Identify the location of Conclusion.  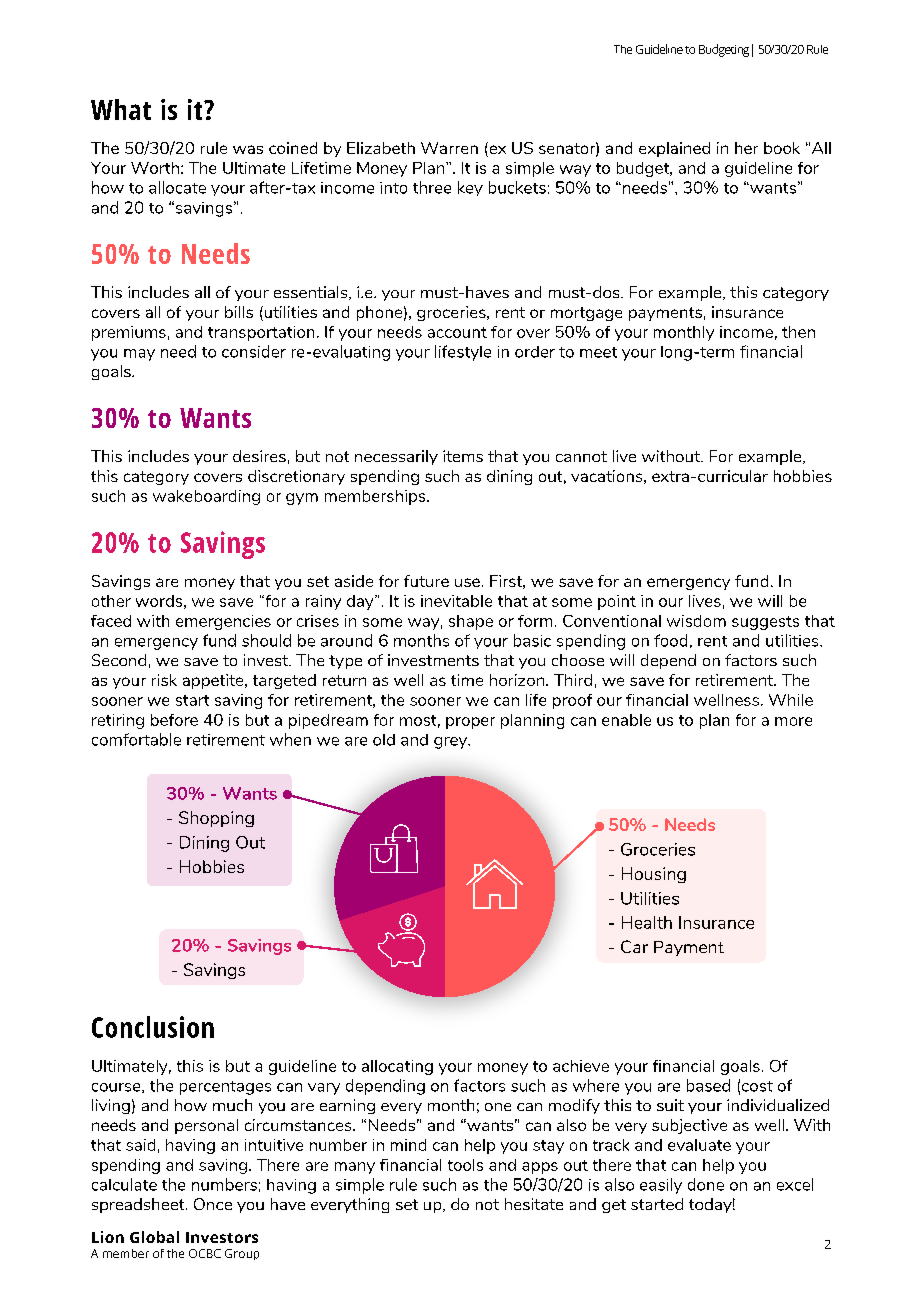
(153, 1027).
